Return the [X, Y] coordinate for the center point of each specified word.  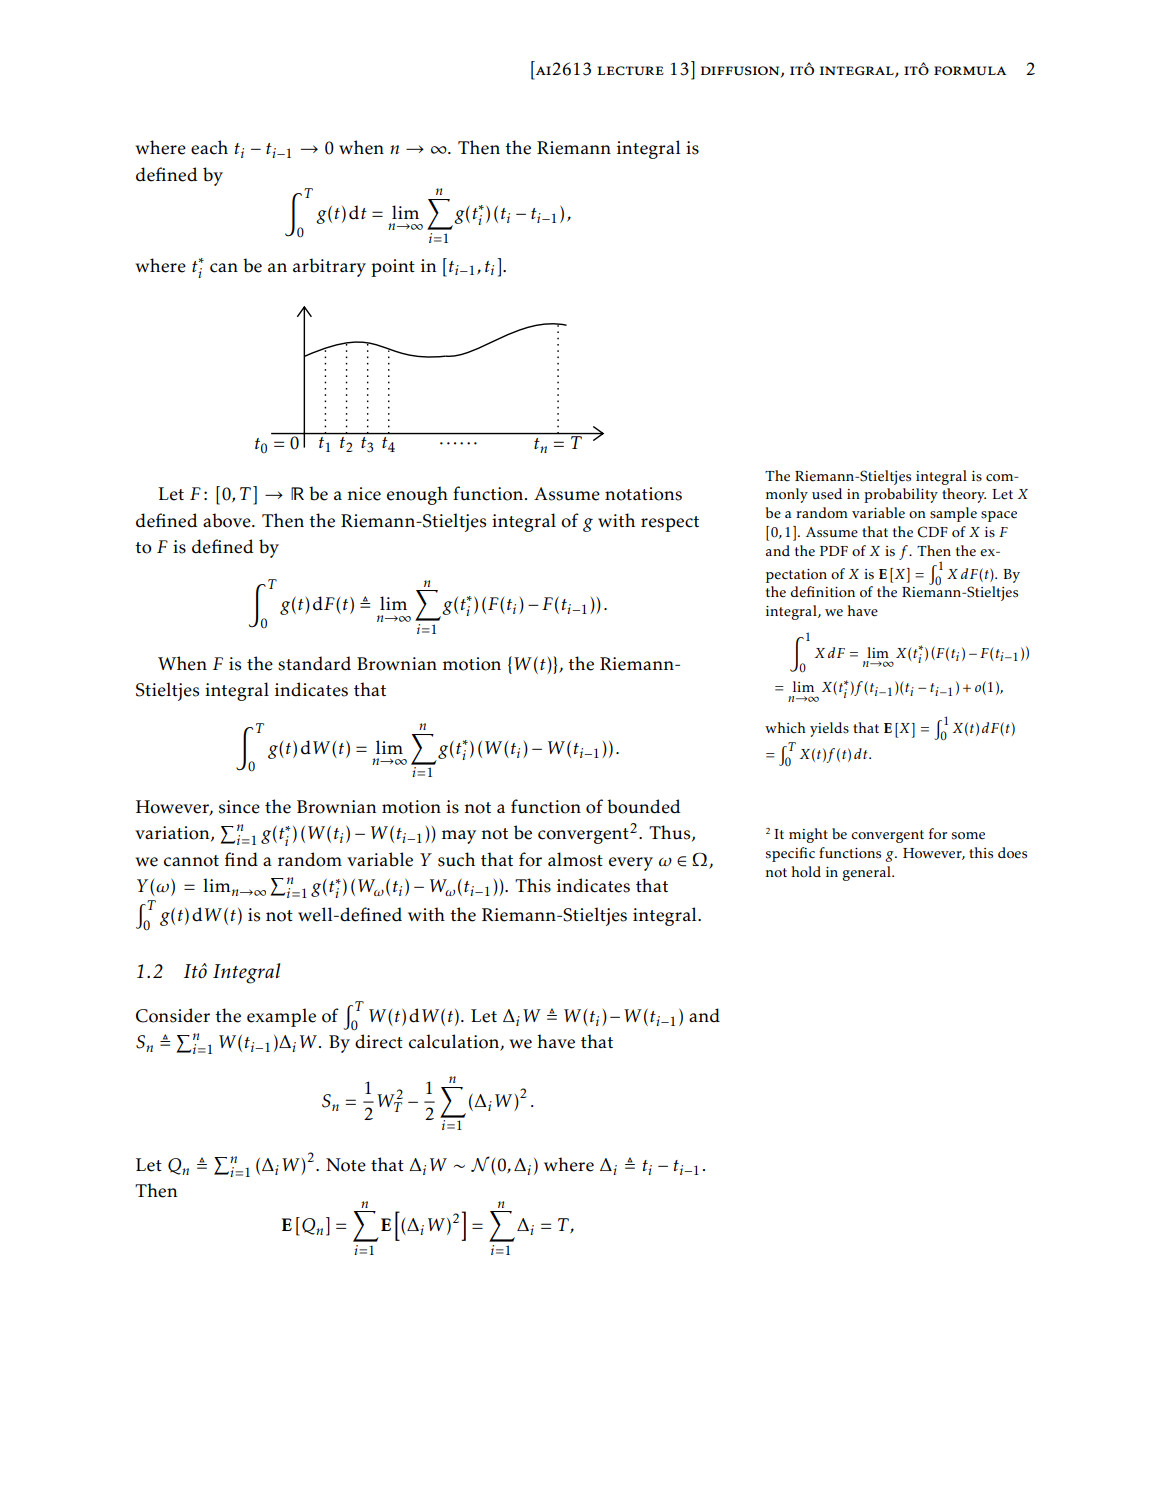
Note [346, 1165]
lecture [631, 71]
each [209, 147]
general [868, 873]
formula [970, 71]
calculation [455, 1042]
